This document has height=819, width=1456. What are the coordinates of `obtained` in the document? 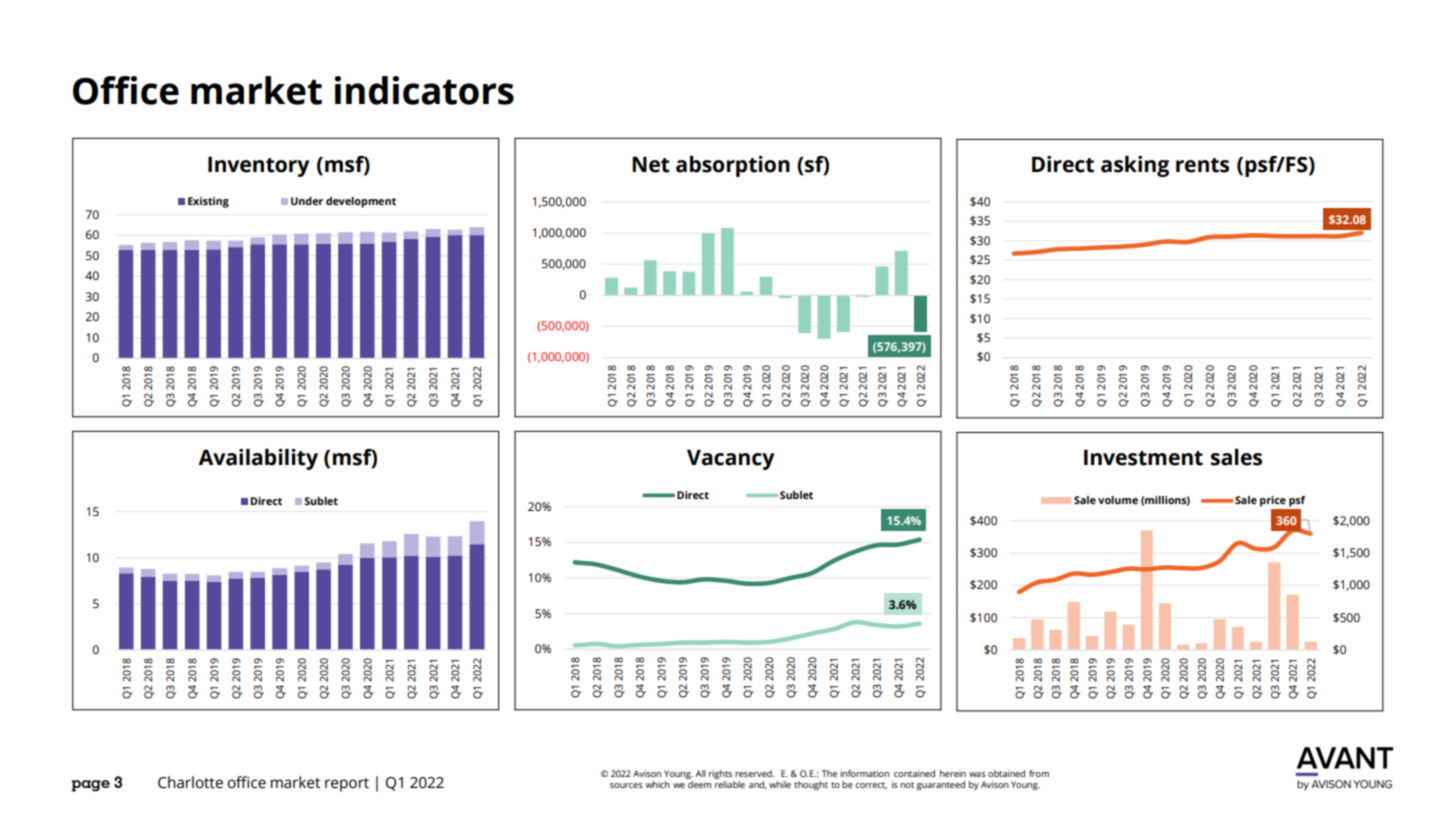 It's located at (1006, 773).
